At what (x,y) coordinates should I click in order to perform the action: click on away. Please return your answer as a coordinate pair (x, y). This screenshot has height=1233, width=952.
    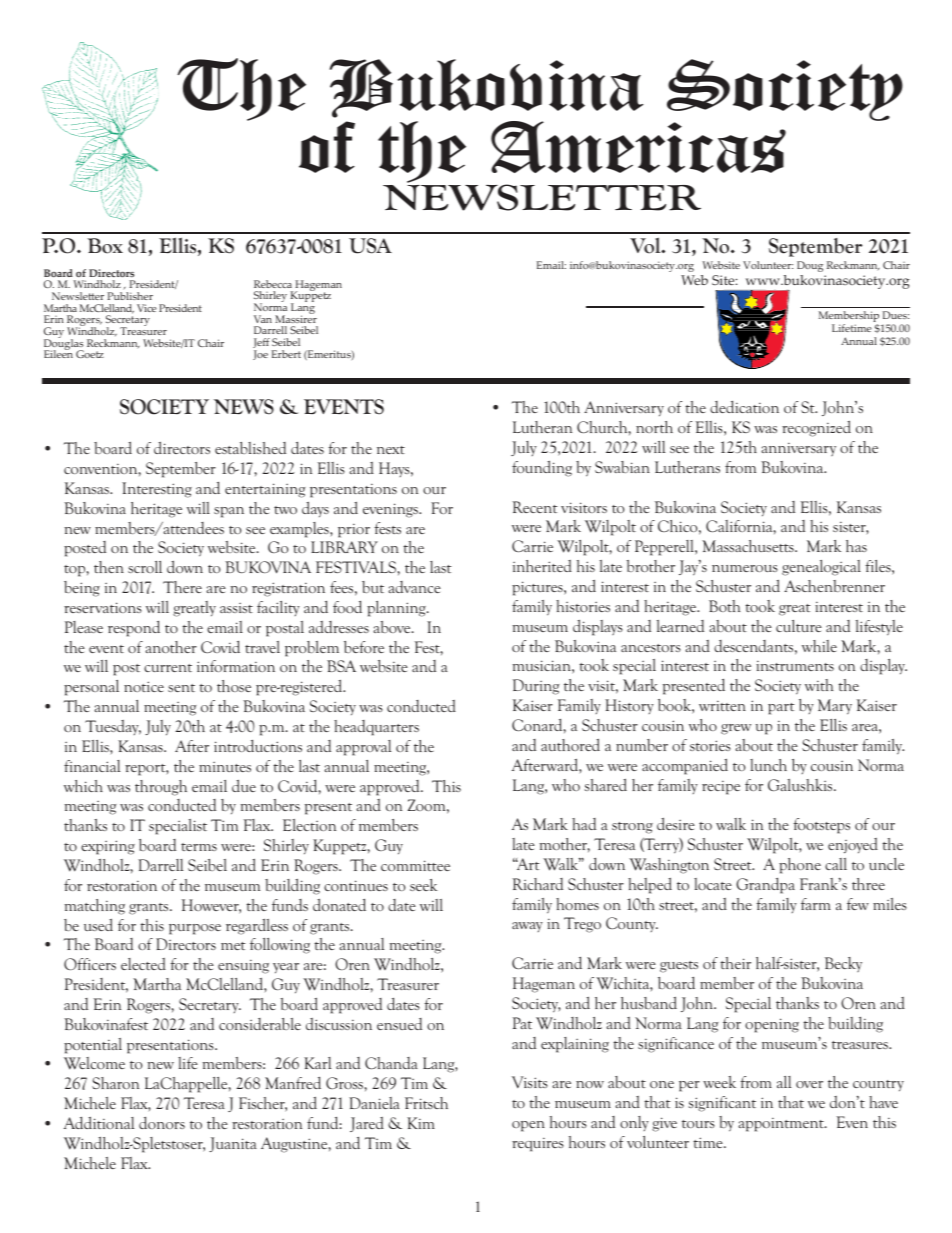
    Looking at the image, I should click on (527, 927).
